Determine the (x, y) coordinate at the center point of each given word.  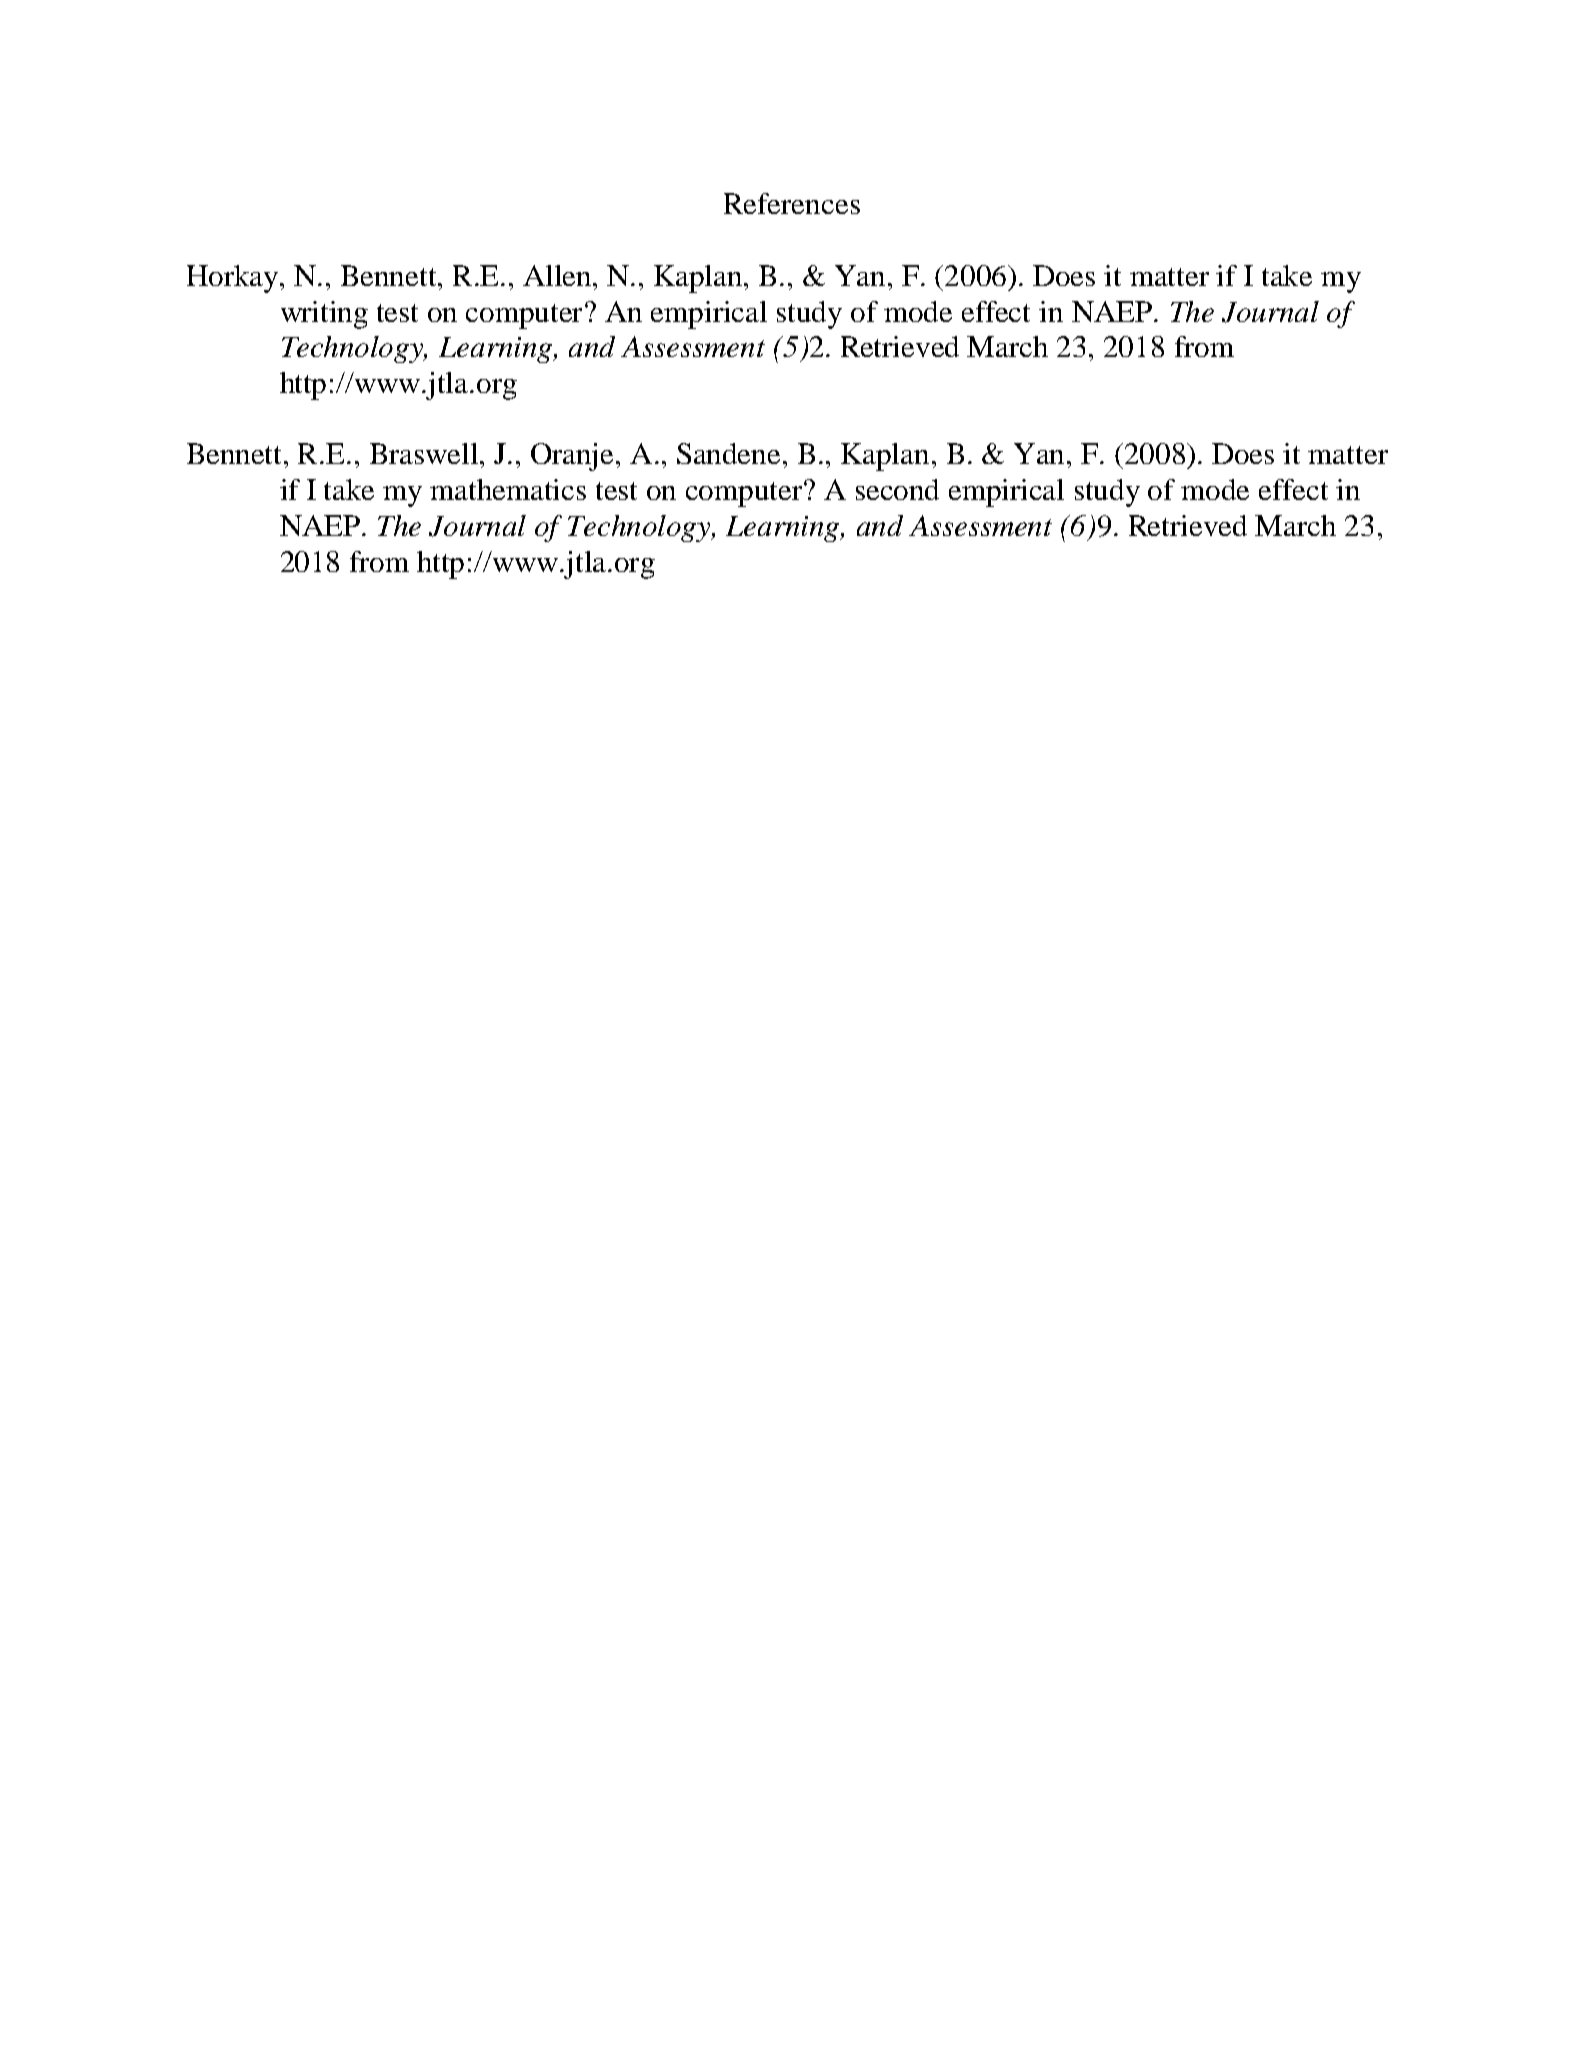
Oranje (574, 457)
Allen (558, 275)
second (897, 489)
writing (324, 315)
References (792, 203)
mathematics (508, 489)
